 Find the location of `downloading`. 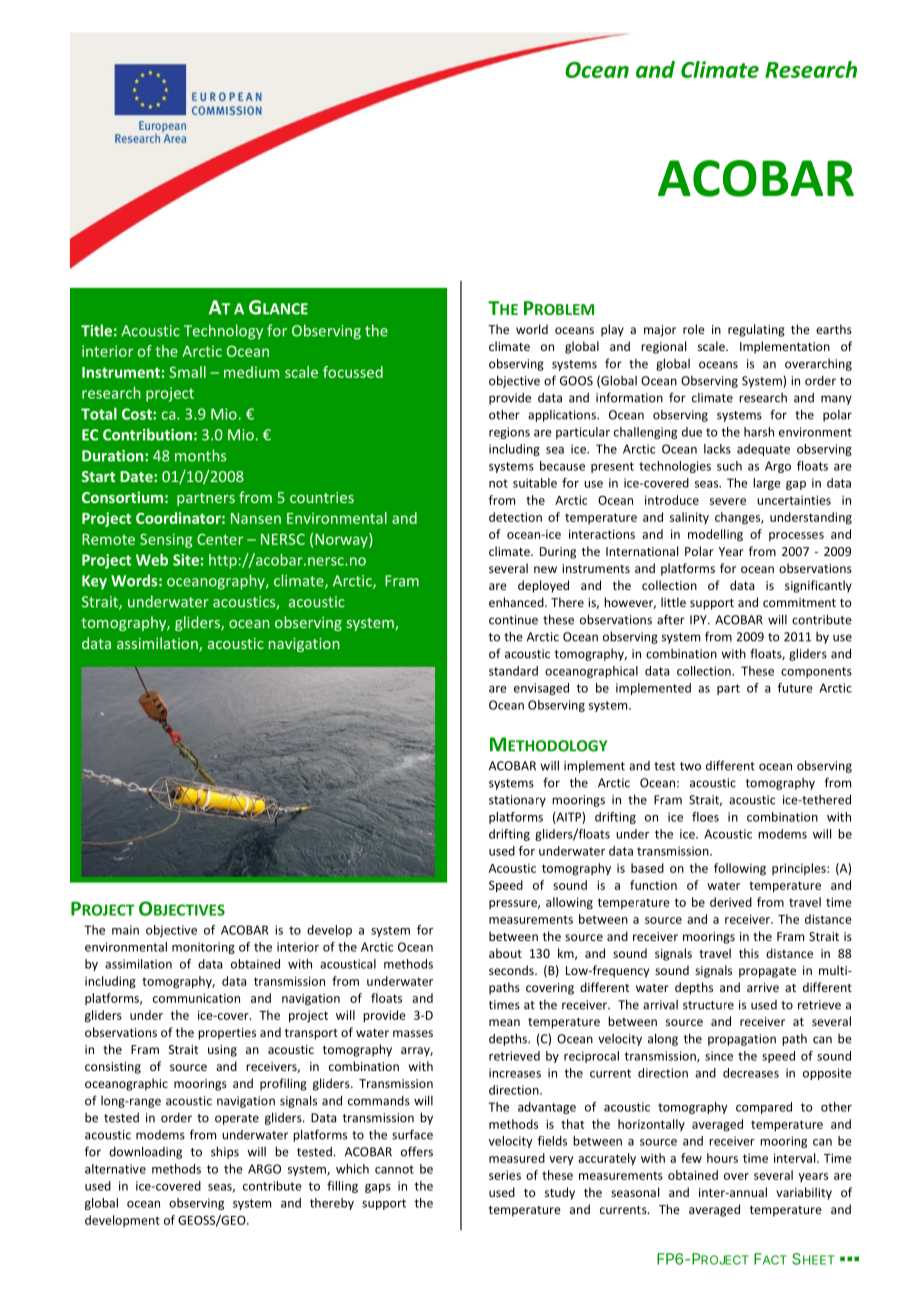

downloading is located at coordinates (145, 1152).
